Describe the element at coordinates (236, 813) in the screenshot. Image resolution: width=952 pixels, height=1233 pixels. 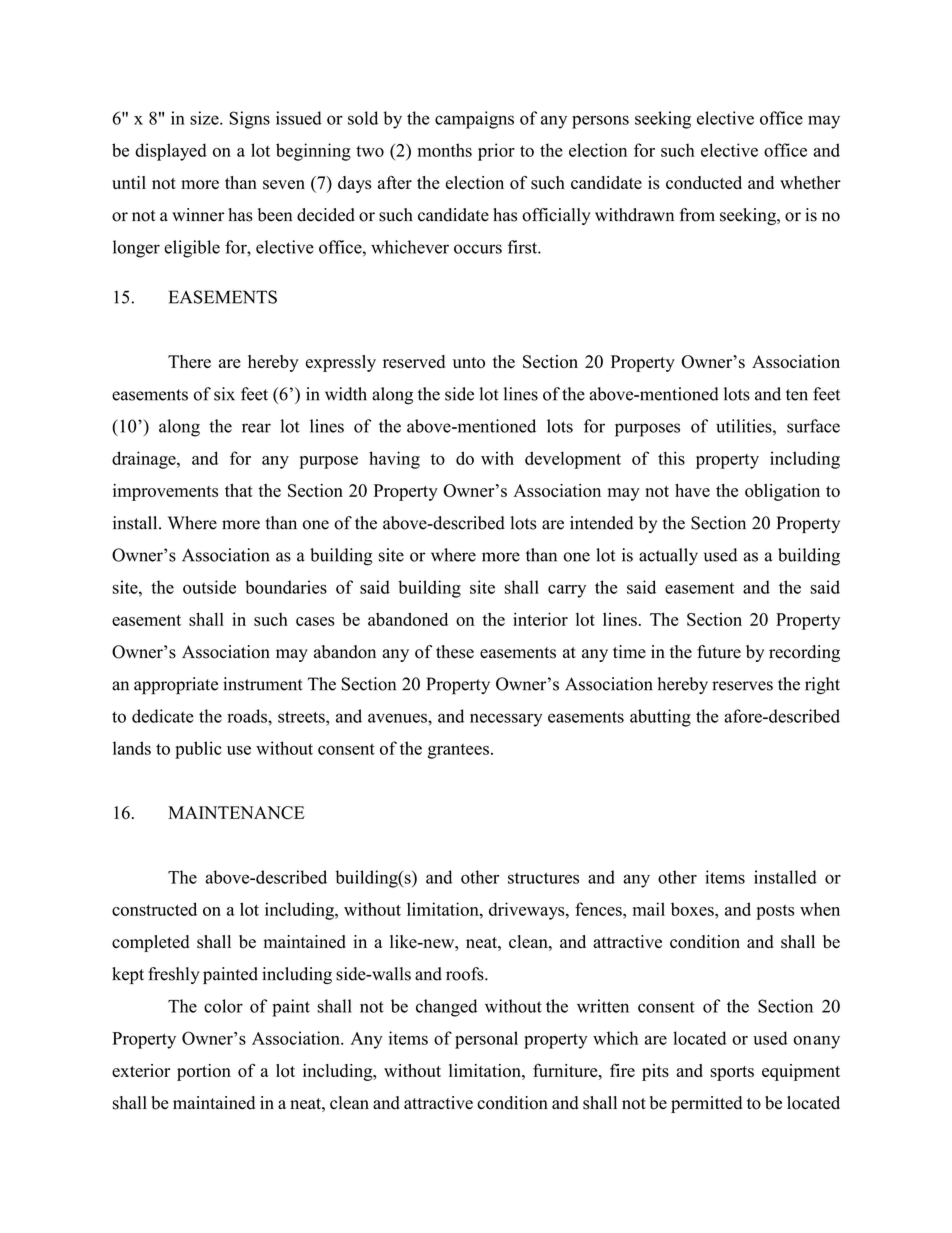
I see `MAINTENANCE` at that location.
